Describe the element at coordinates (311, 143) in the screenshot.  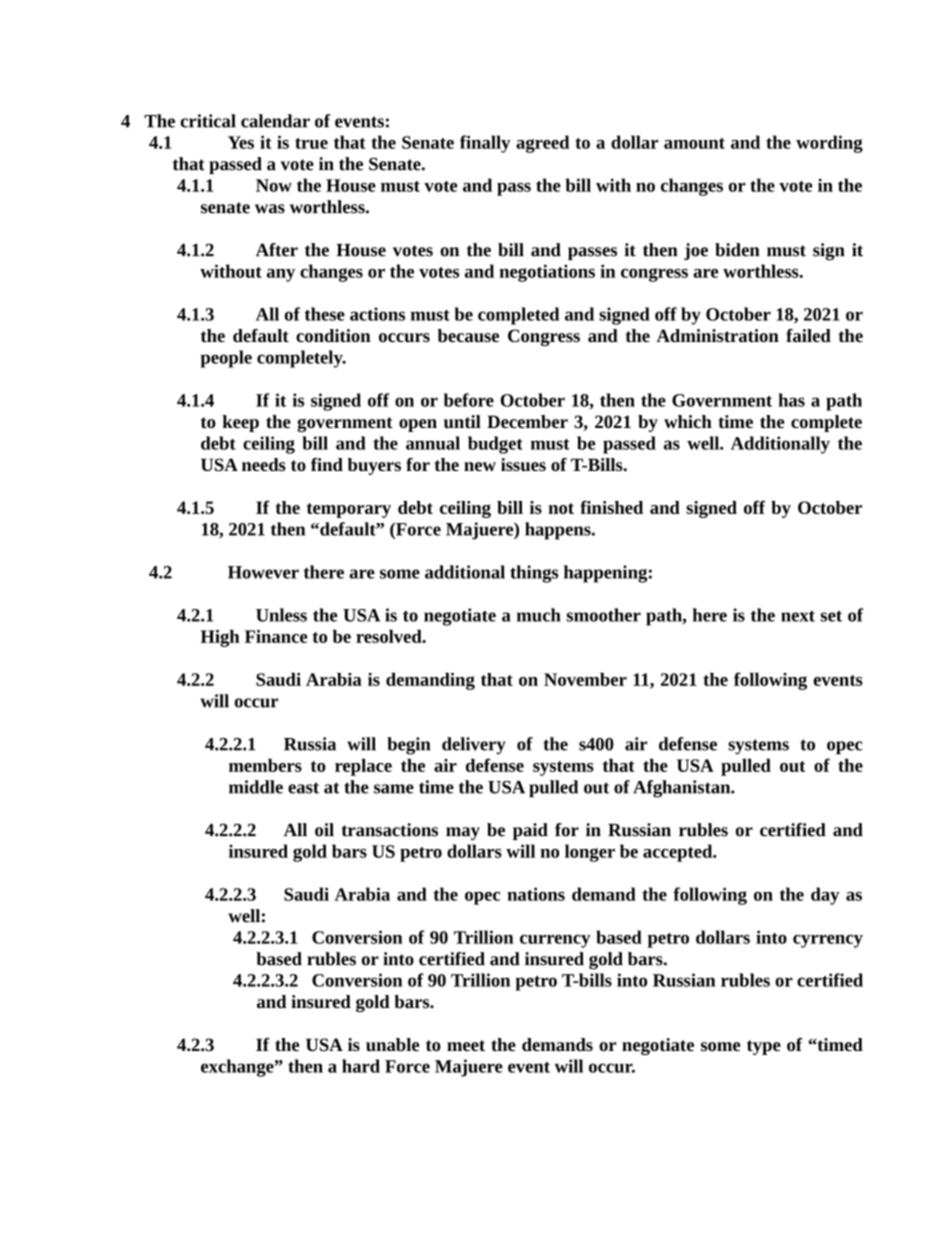
I see `true` at that location.
